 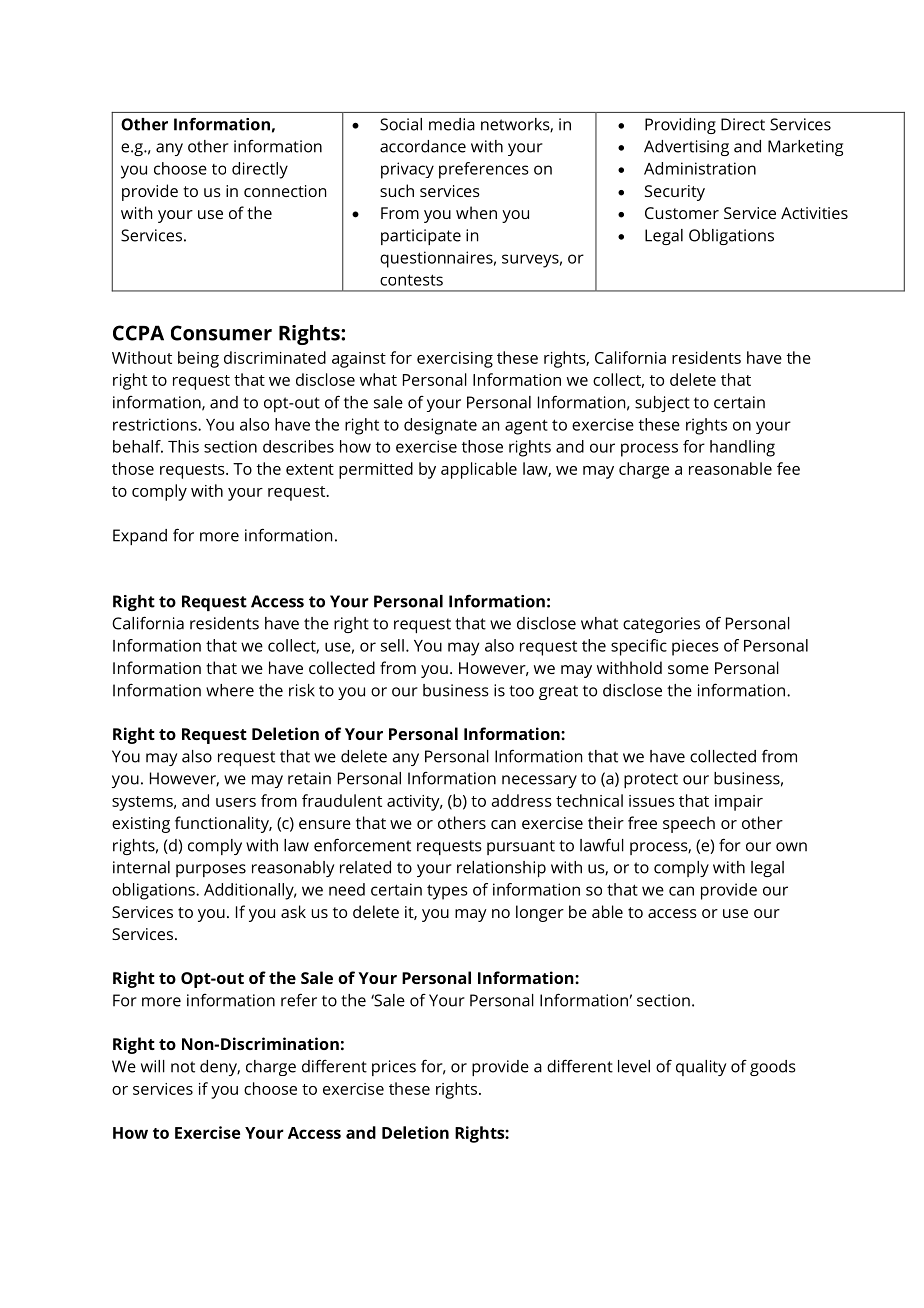 What do you see at coordinates (700, 168) in the screenshot?
I see `Administration` at bounding box center [700, 168].
